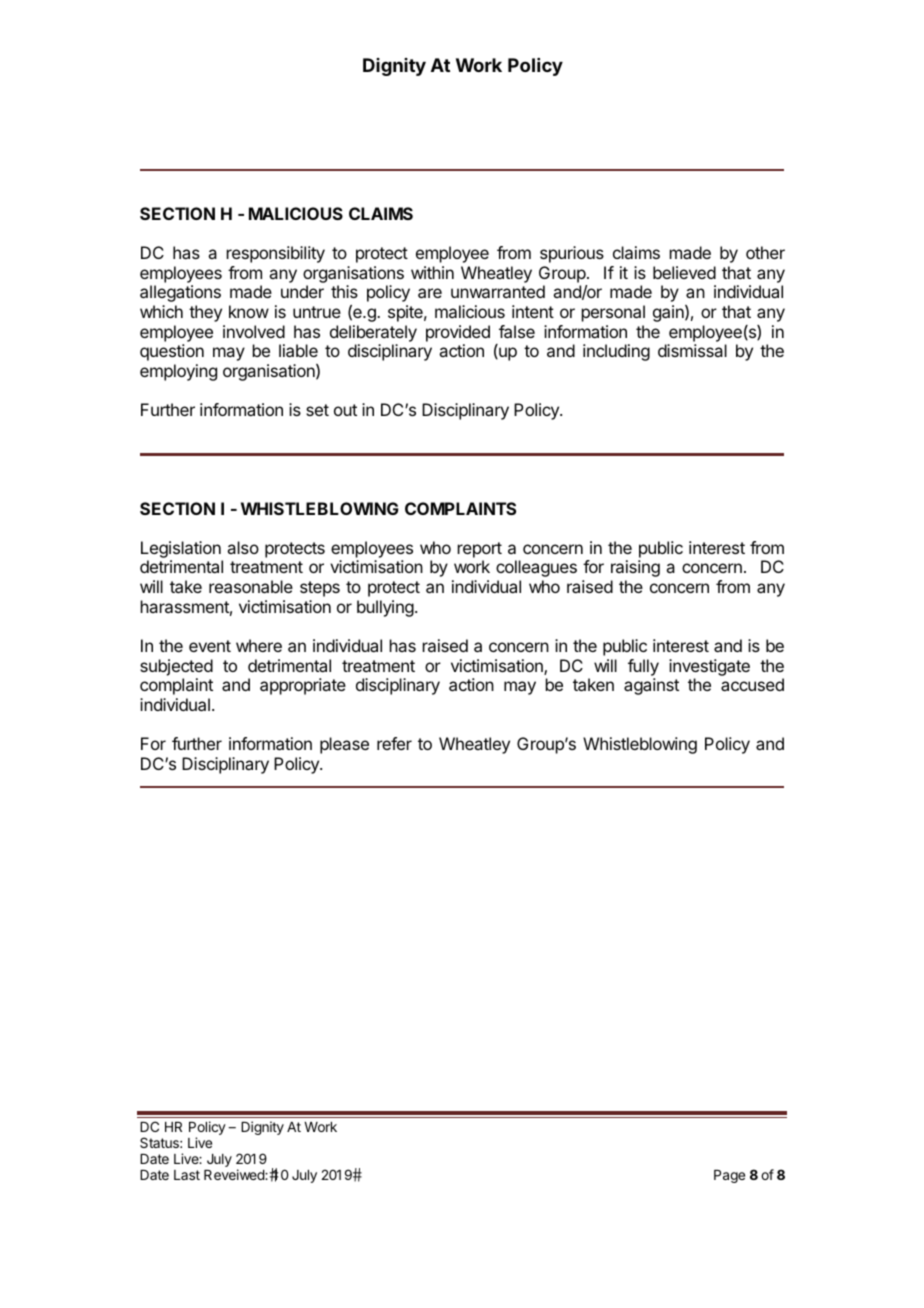 The width and height of the screenshot is (924, 1308). Describe the element at coordinates (249, 311) in the screenshot. I see `know` at that location.
